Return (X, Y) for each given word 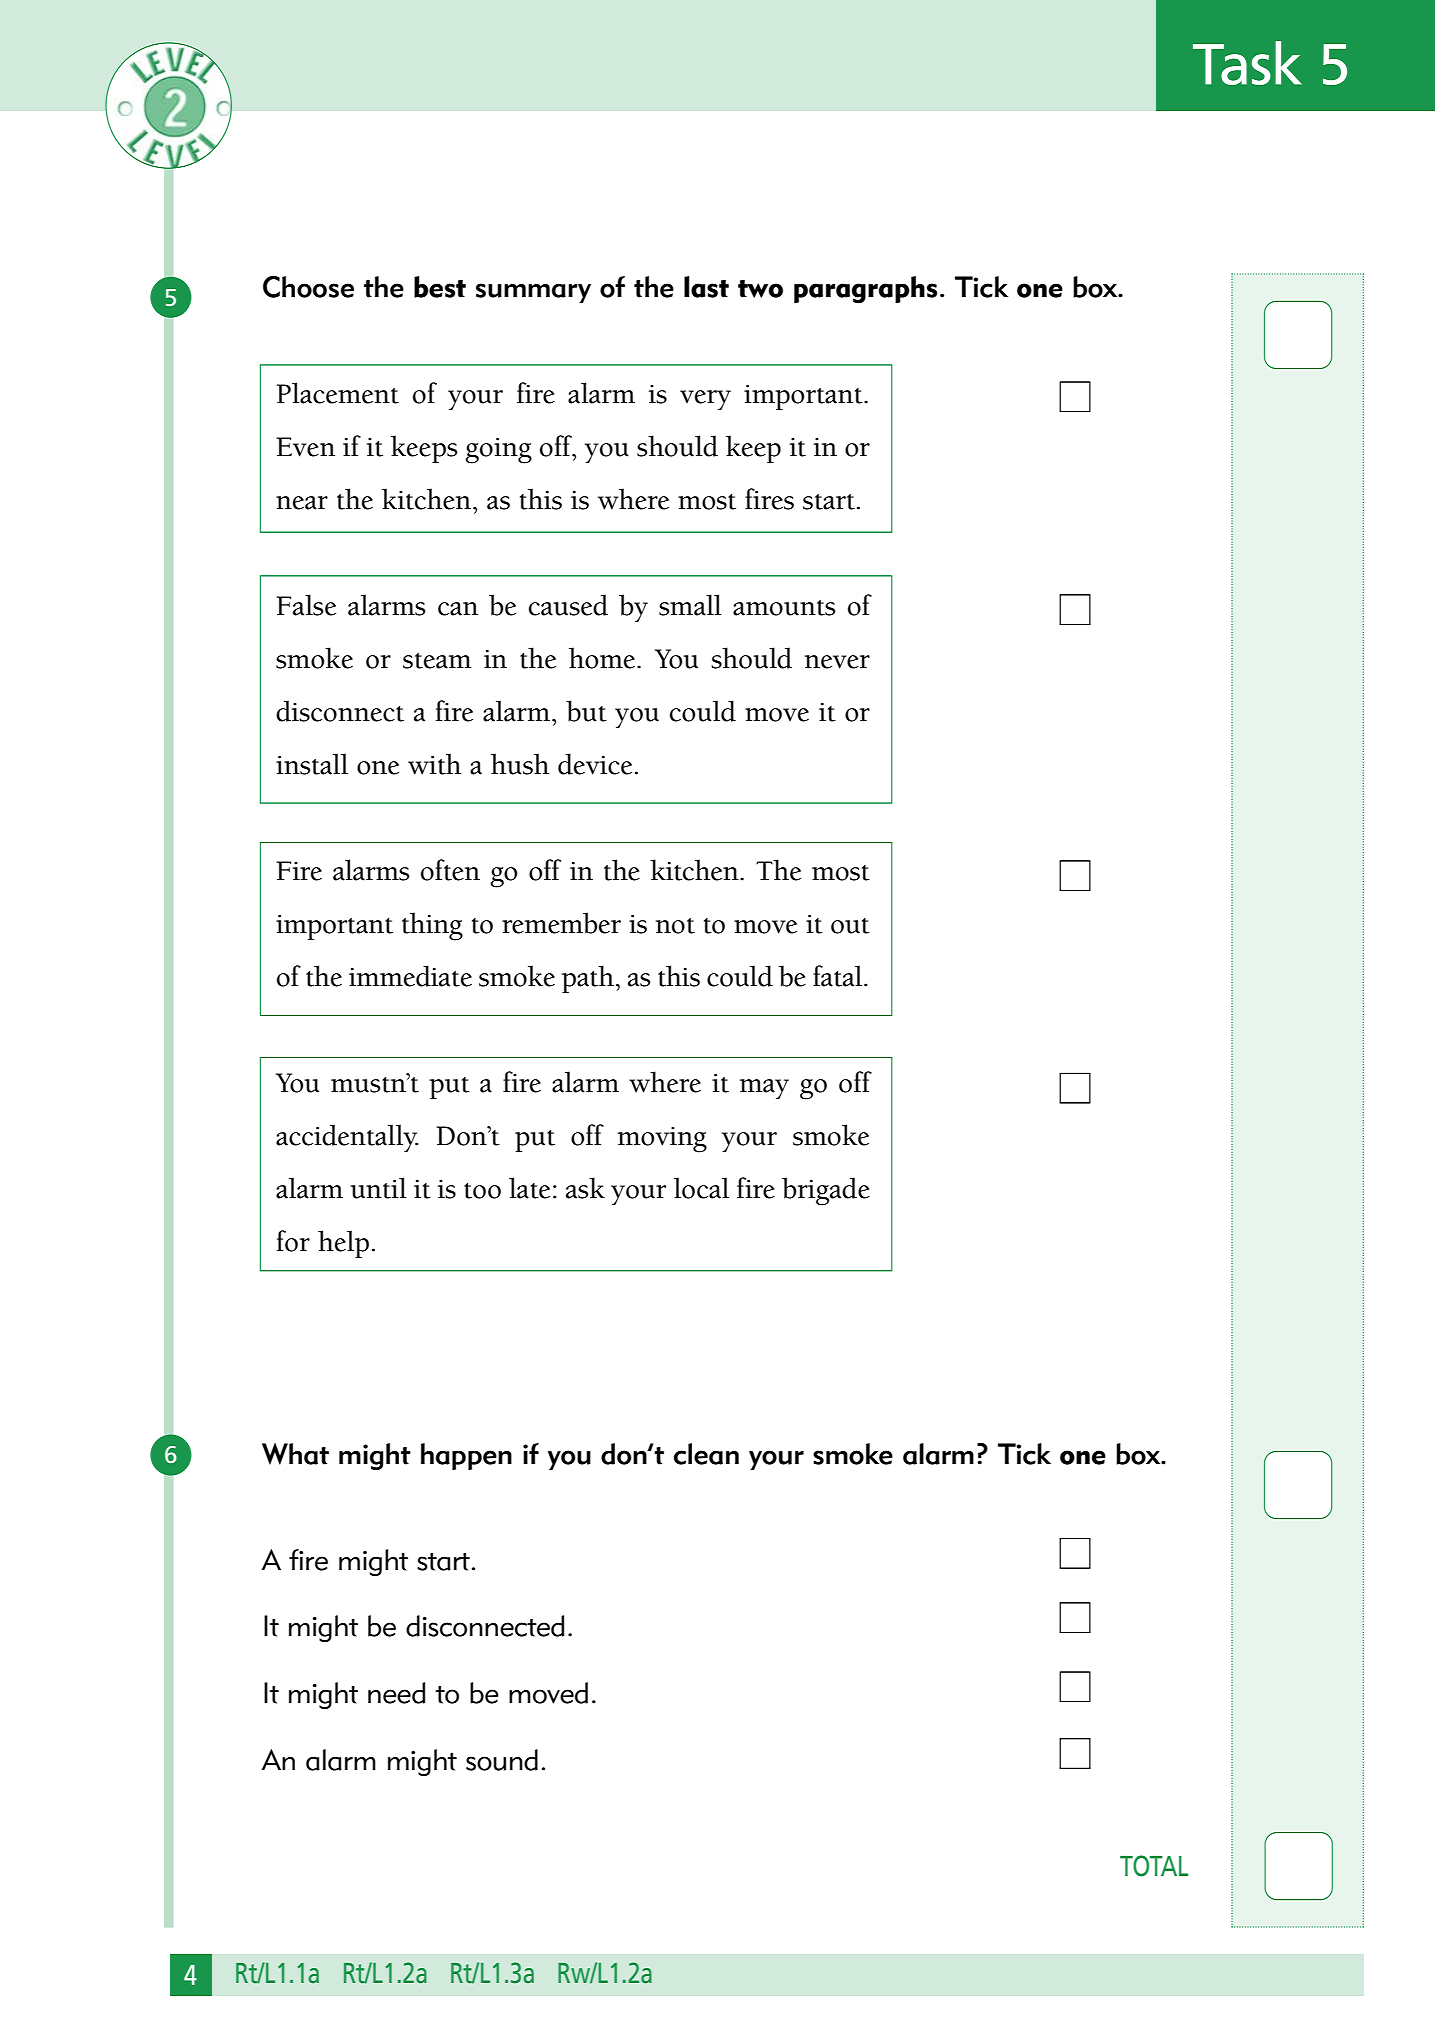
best (440, 287)
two (760, 289)
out (850, 926)
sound (502, 1760)
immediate (410, 976)
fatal (839, 976)
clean (706, 1454)
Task (1247, 63)
